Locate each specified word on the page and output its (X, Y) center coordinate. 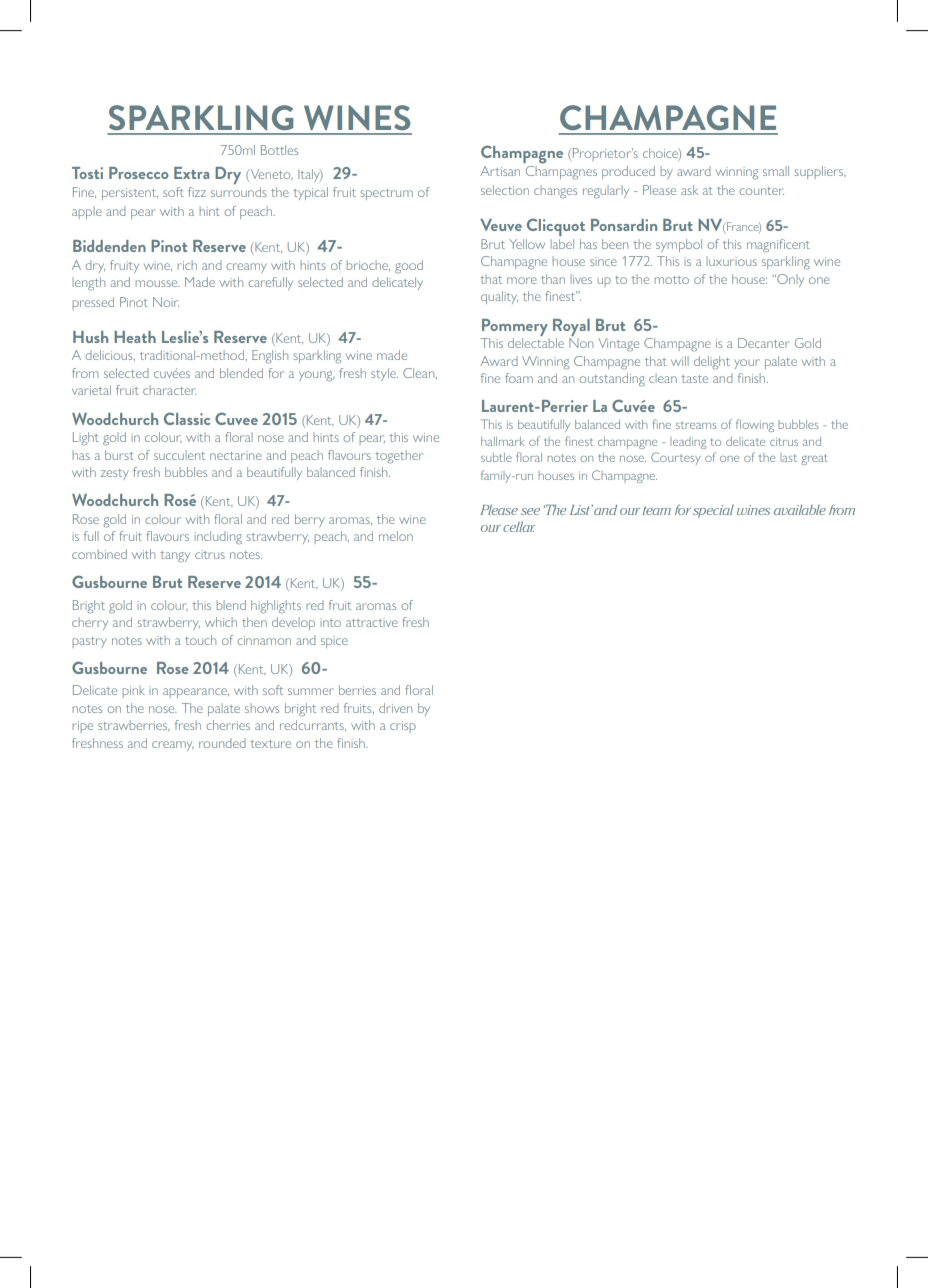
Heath (135, 337)
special (713, 511)
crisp (403, 727)
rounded (222, 743)
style (384, 374)
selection (505, 190)
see (530, 511)
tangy (175, 556)
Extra (191, 173)
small (776, 171)
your (746, 364)
